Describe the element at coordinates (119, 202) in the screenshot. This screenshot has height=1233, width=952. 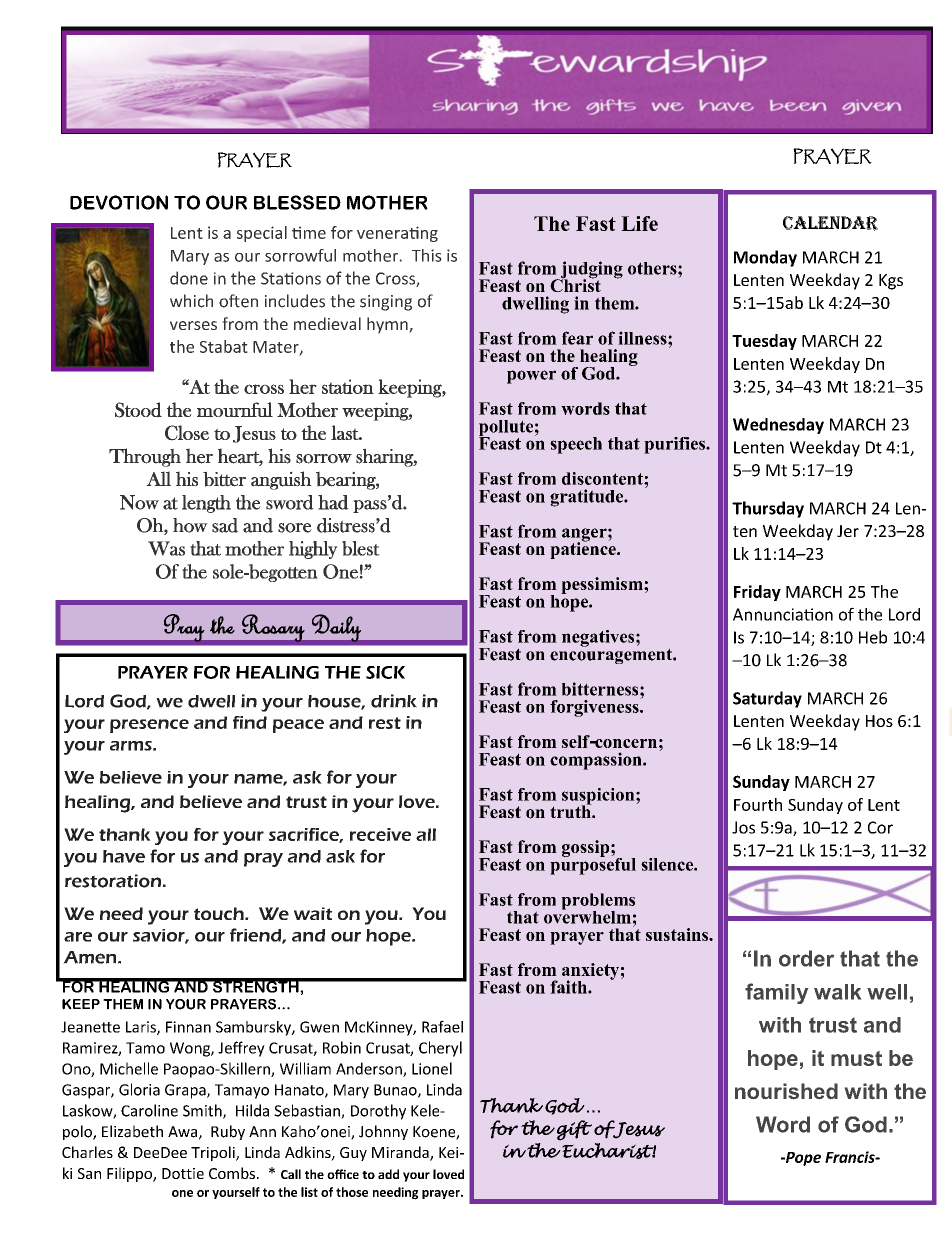
I see `DEVOTION` at that location.
